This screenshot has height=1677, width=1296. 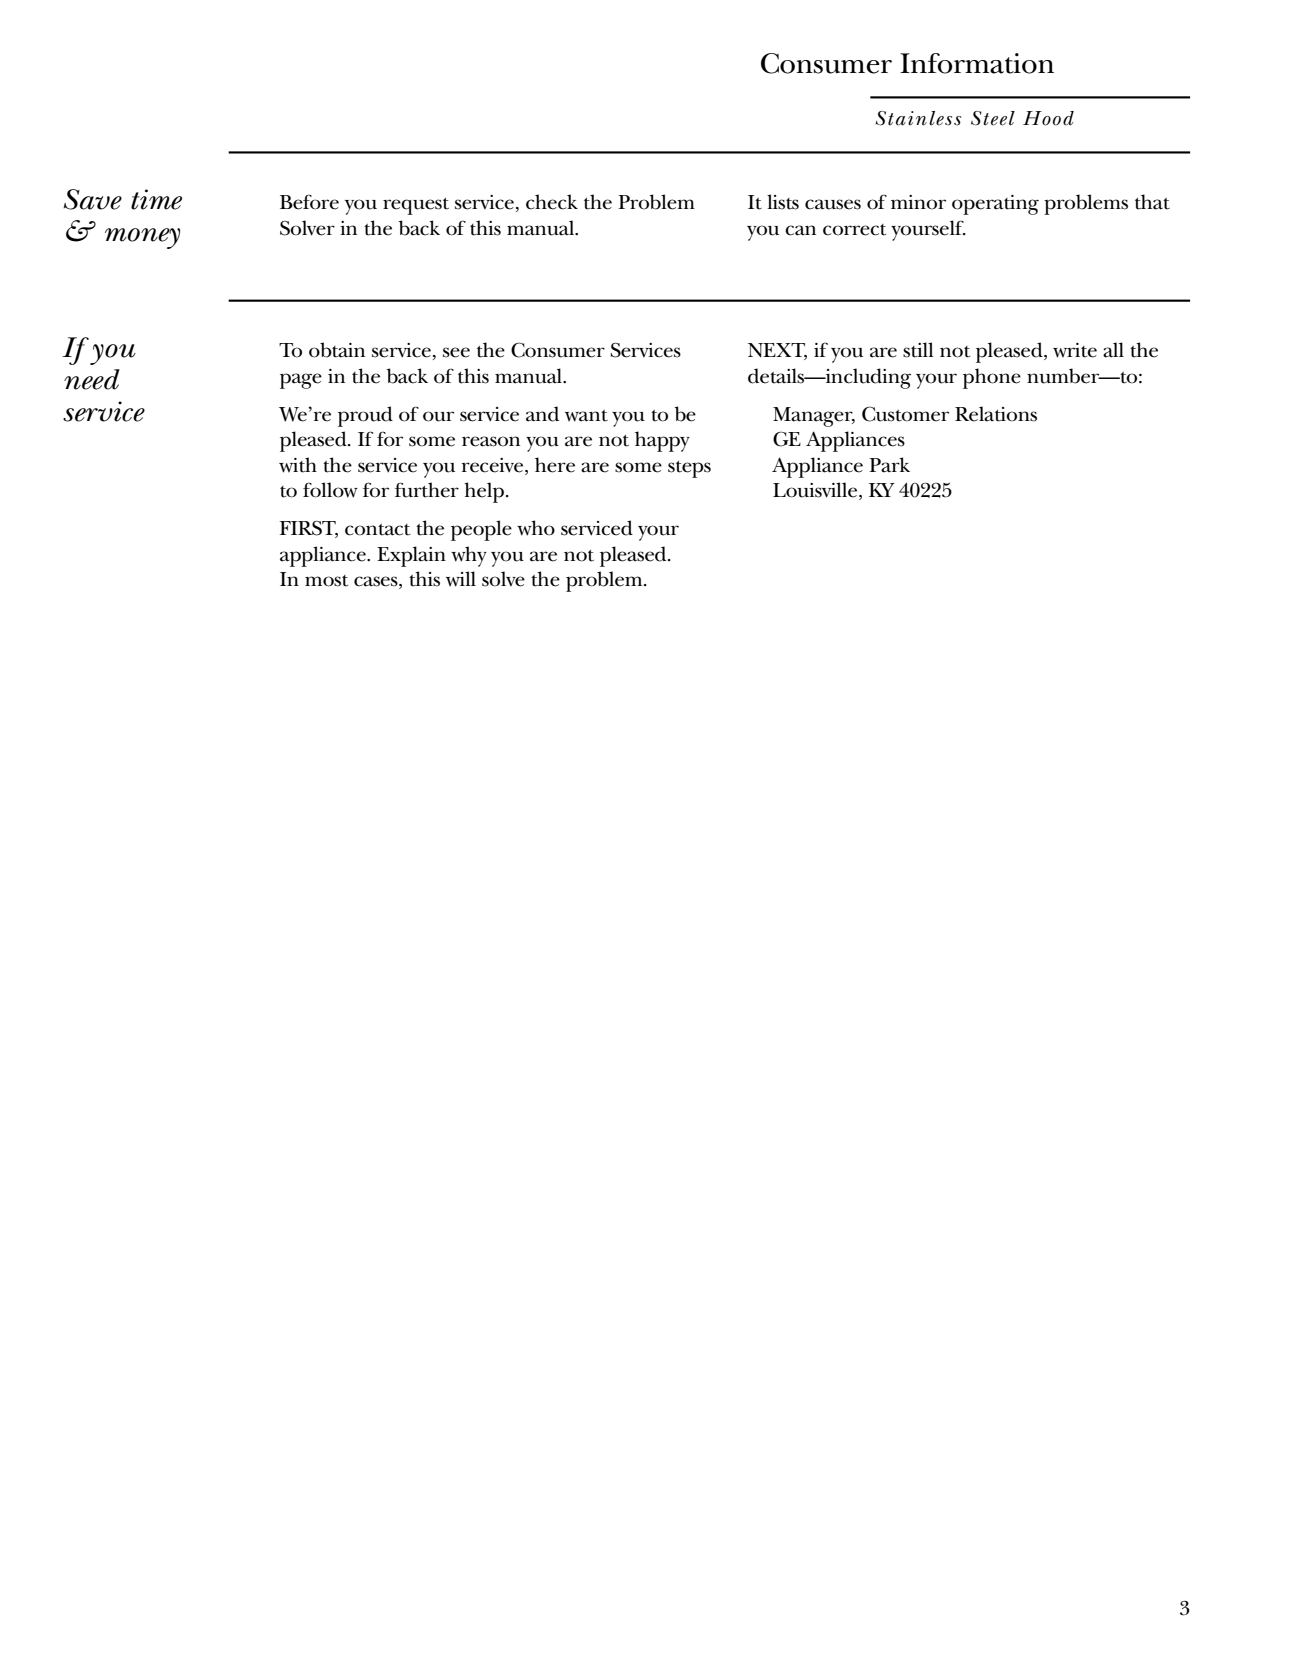 What do you see at coordinates (854, 230) in the screenshot?
I see `correct` at bounding box center [854, 230].
